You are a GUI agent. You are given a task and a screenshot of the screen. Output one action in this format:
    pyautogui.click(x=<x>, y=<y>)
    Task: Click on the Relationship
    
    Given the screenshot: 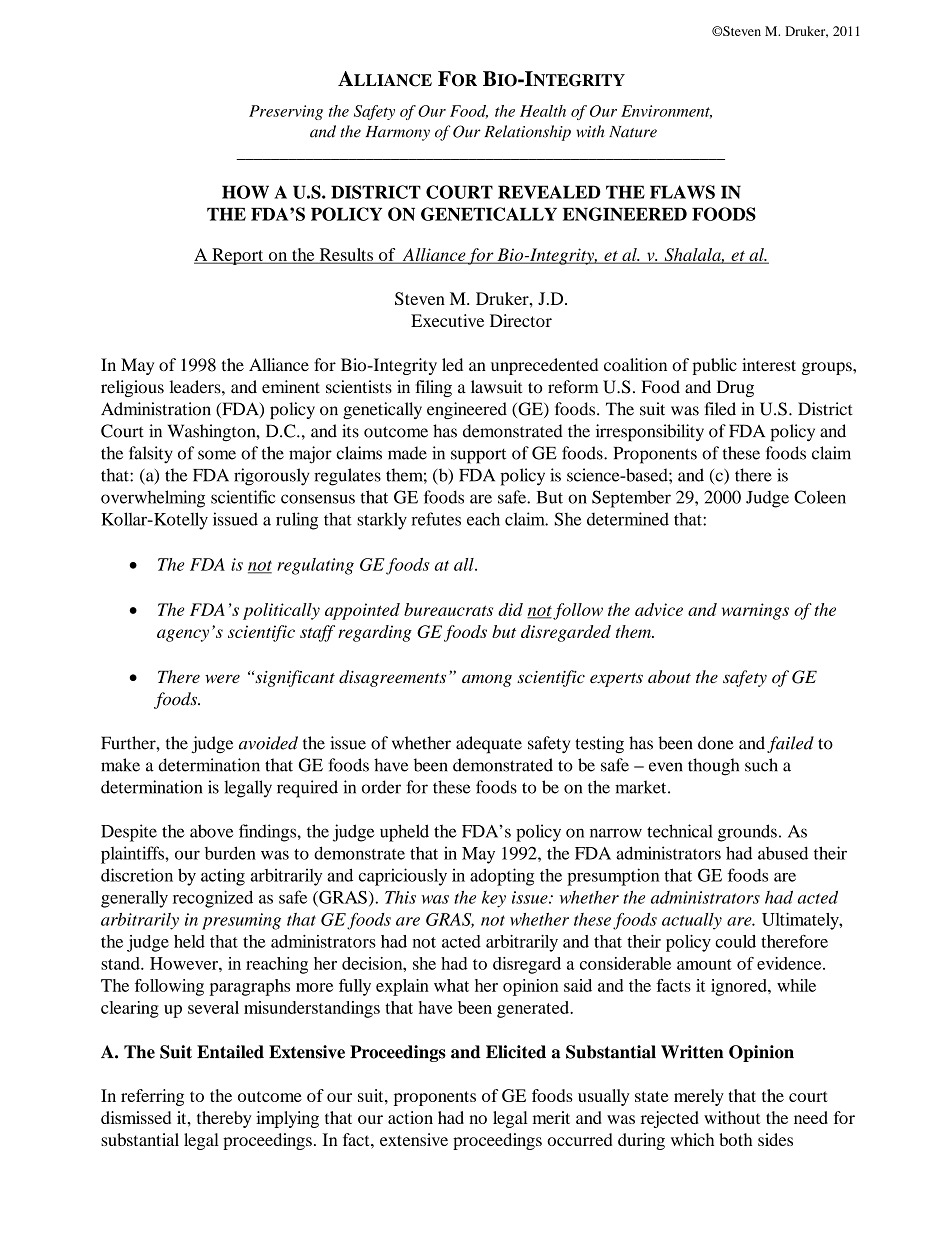 What is the action you would take?
    pyautogui.click(x=528, y=133)
